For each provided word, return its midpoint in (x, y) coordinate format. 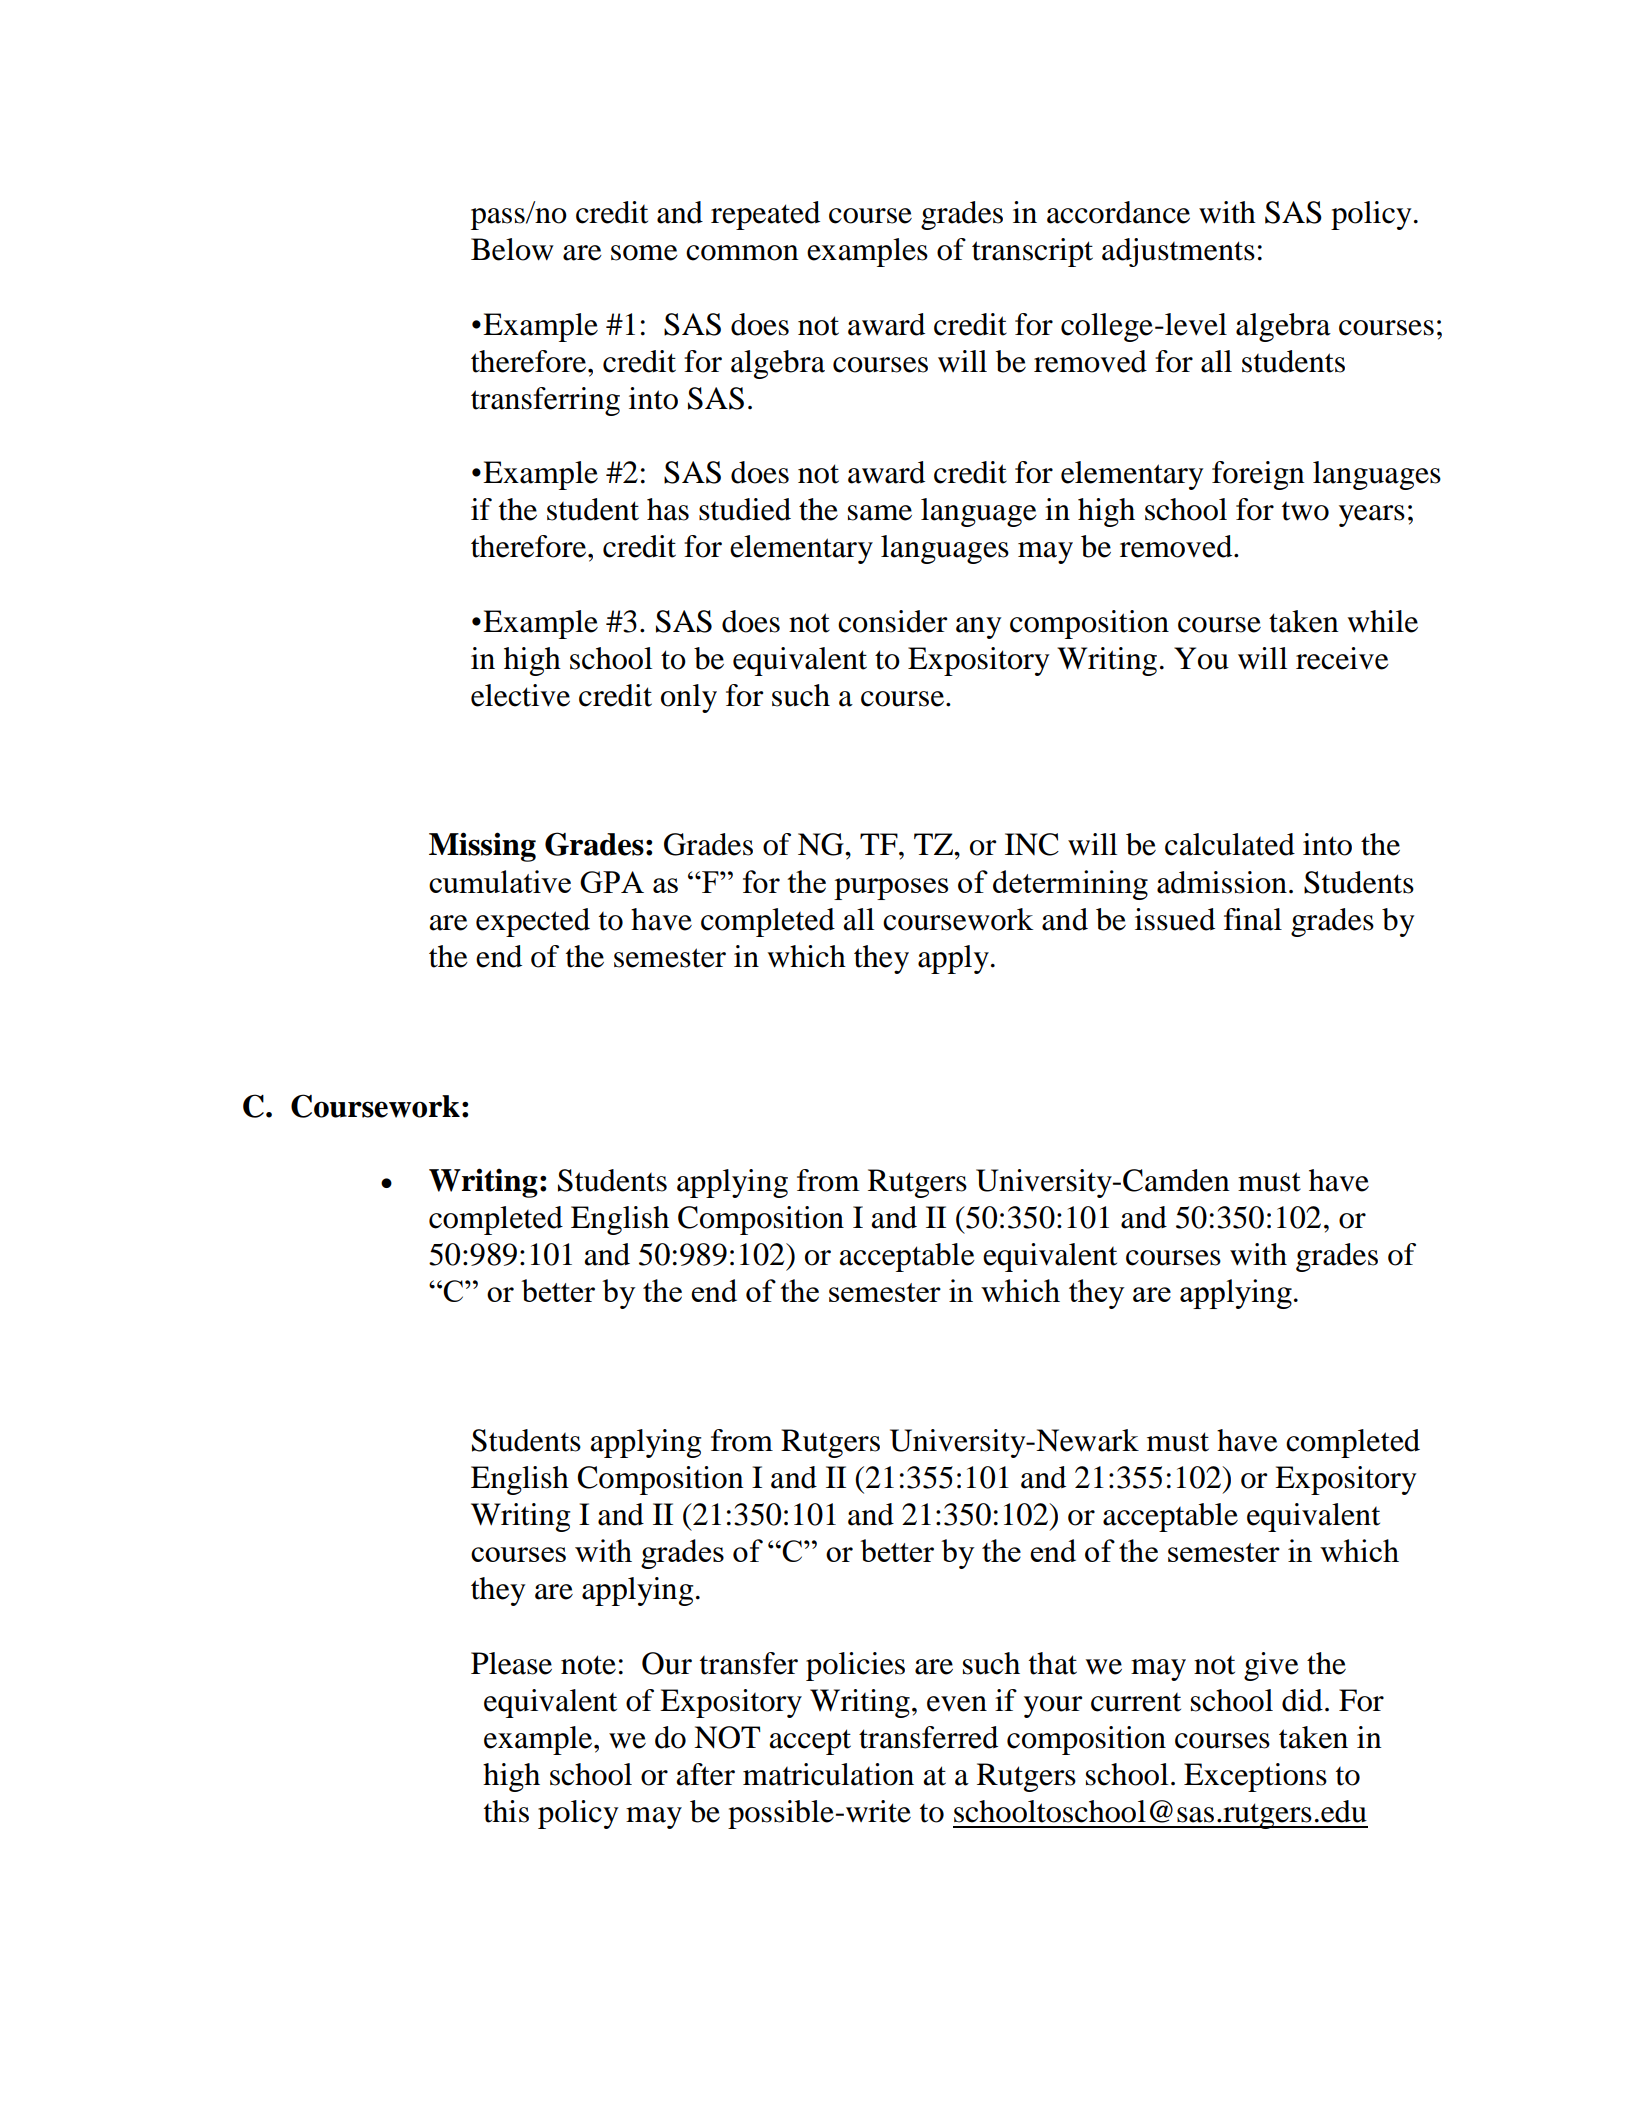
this (506, 1811)
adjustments (1178, 252)
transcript (1032, 252)
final (1253, 919)
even (957, 1704)
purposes (891, 889)
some (644, 253)
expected (533, 922)
